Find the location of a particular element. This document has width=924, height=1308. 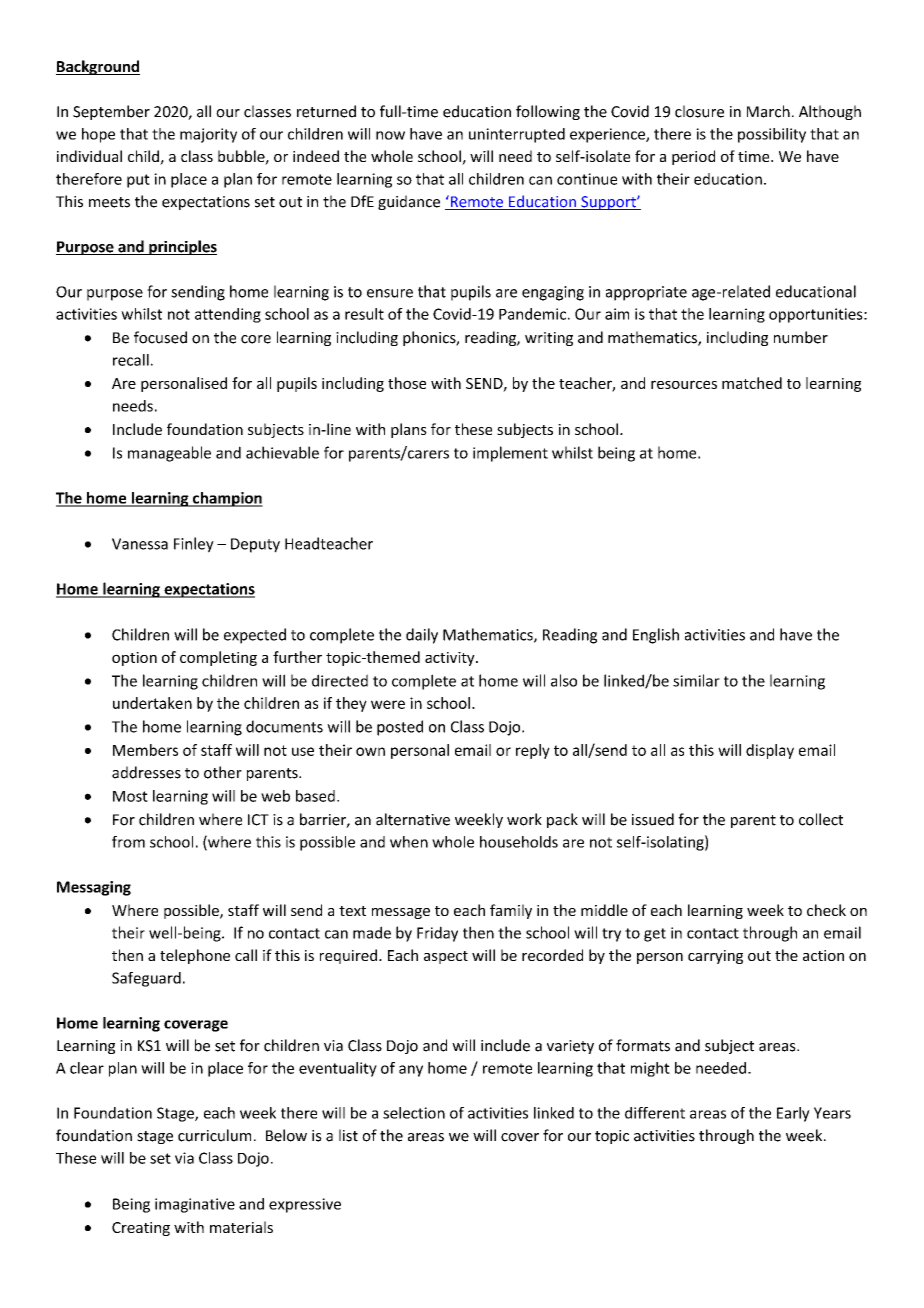

majority is located at coordinates (208, 135).
